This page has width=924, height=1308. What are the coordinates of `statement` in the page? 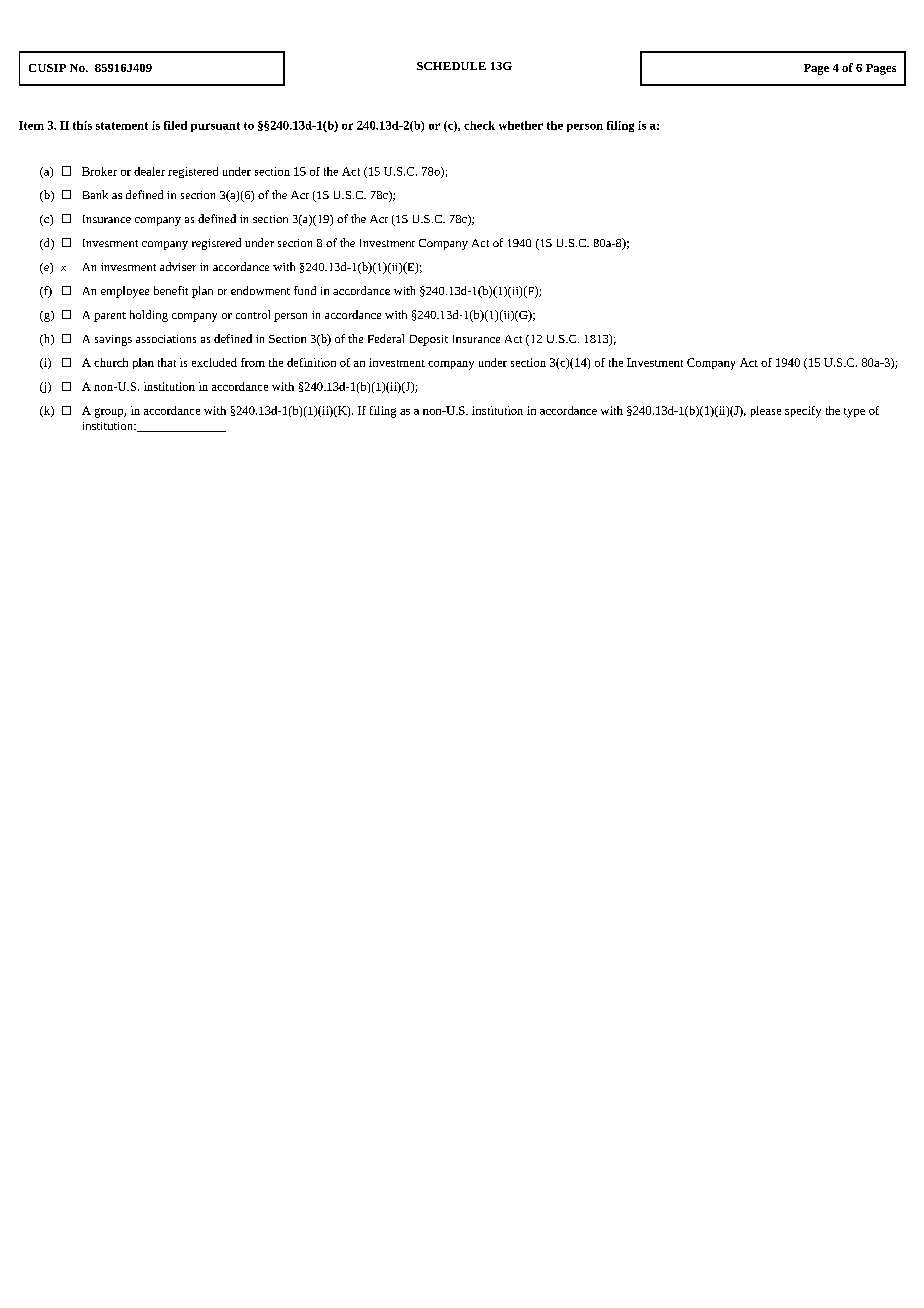 It's located at (122, 126).
